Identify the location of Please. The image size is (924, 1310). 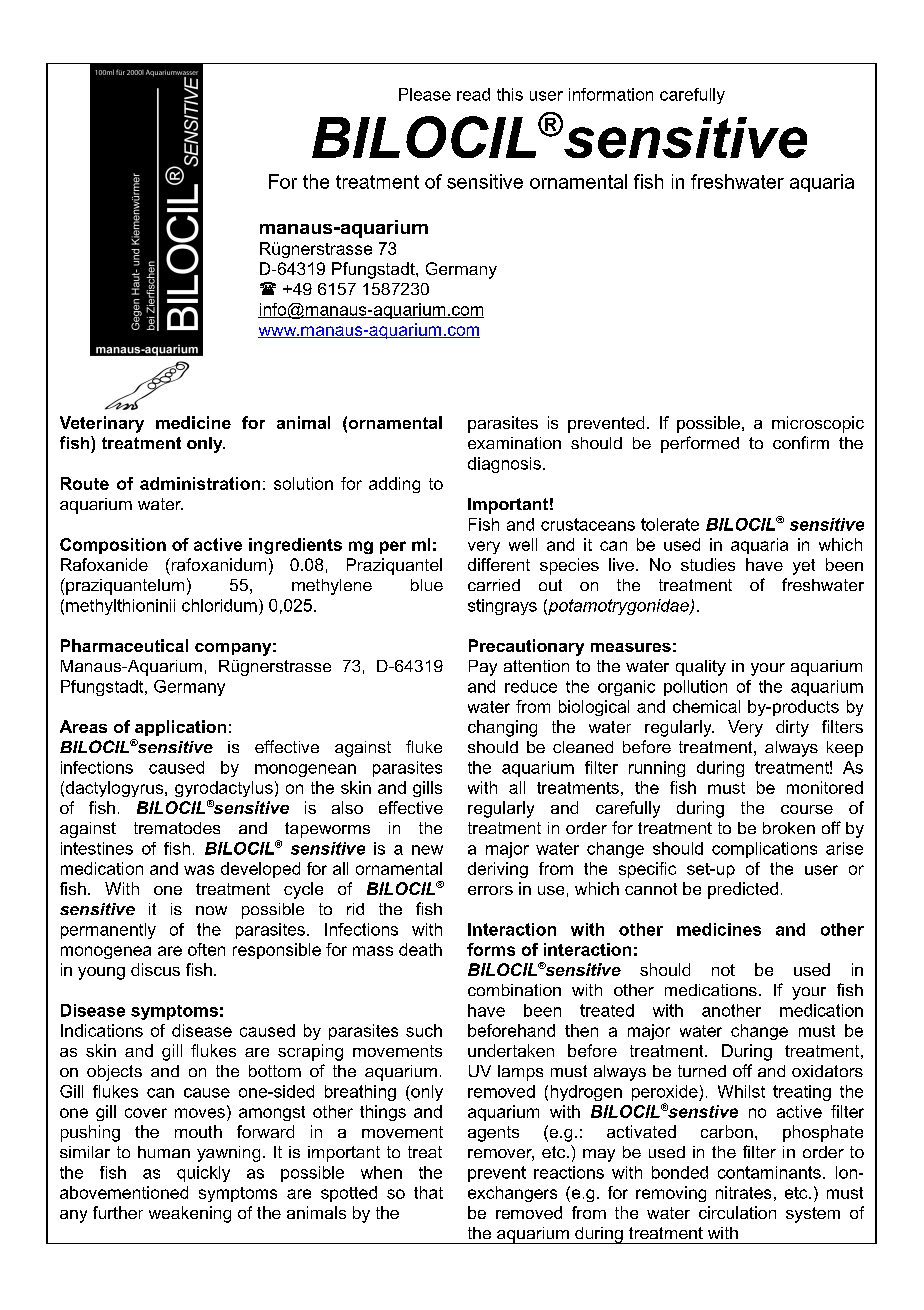
(425, 94).
